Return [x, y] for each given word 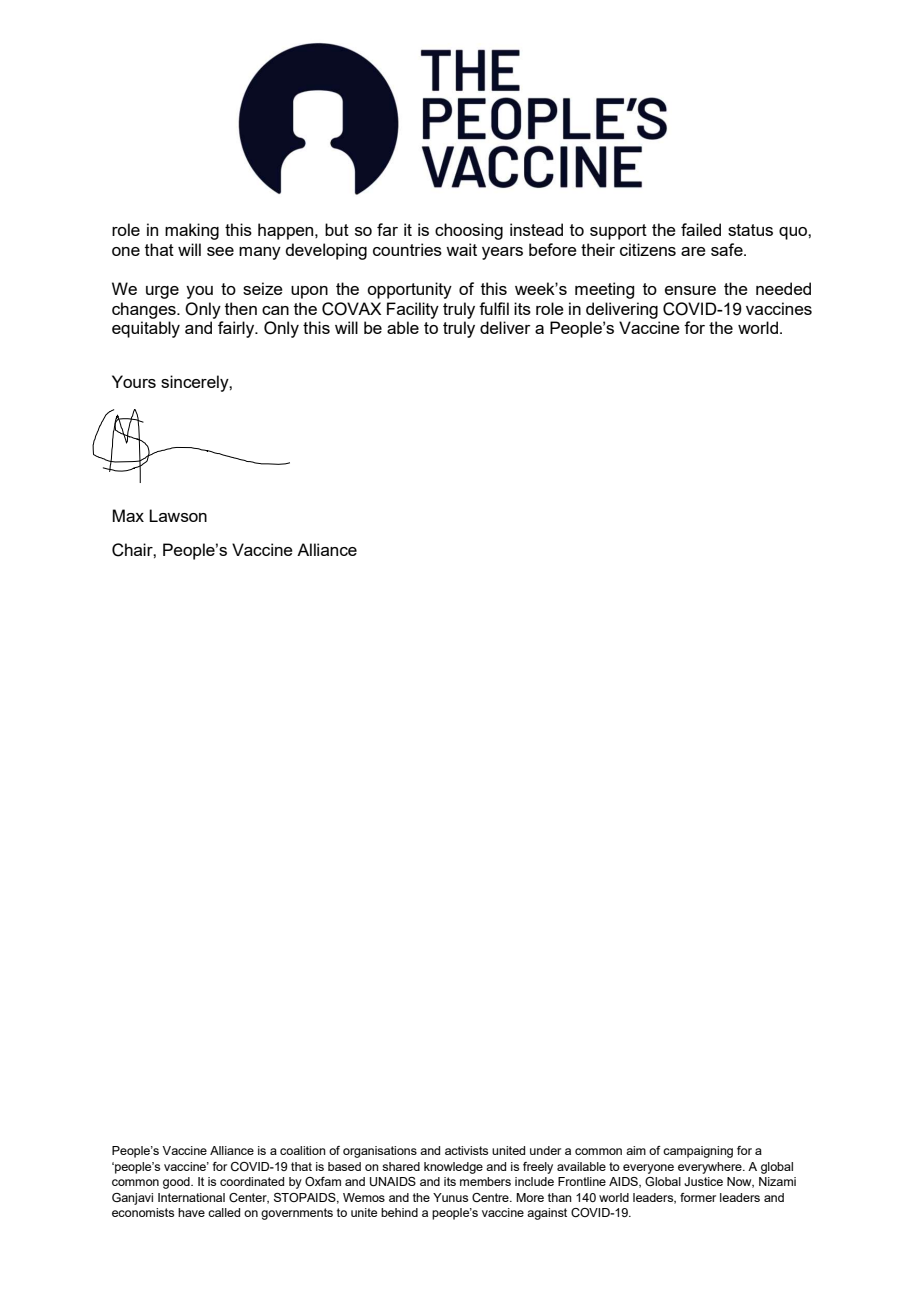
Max [128, 515]
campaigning [698, 1152]
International [191, 1197]
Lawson [178, 515]
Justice [703, 1181]
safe [728, 249]
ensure [690, 290]
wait [461, 249]
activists [466, 1150]
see [220, 251]
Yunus [450, 1197]
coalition [303, 1150]
